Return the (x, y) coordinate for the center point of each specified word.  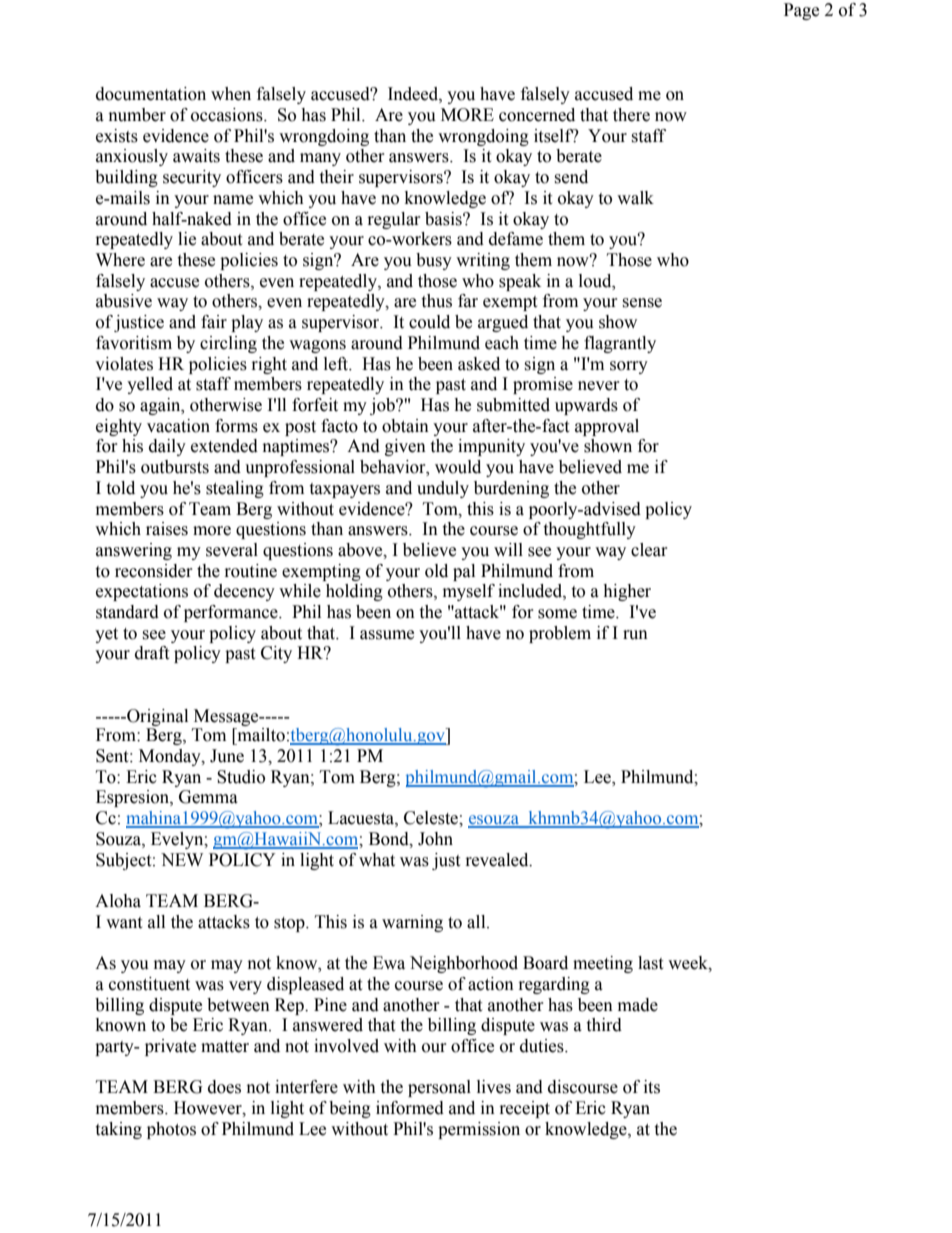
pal (464, 572)
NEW (182, 859)
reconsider (154, 571)
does (224, 1087)
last (650, 963)
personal (439, 1088)
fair (214, 322)
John (435, 839)
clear (649, 550)
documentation (151, 94)
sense (642, 303)
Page (801, 11)
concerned (537, 115)
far (468, 301)
